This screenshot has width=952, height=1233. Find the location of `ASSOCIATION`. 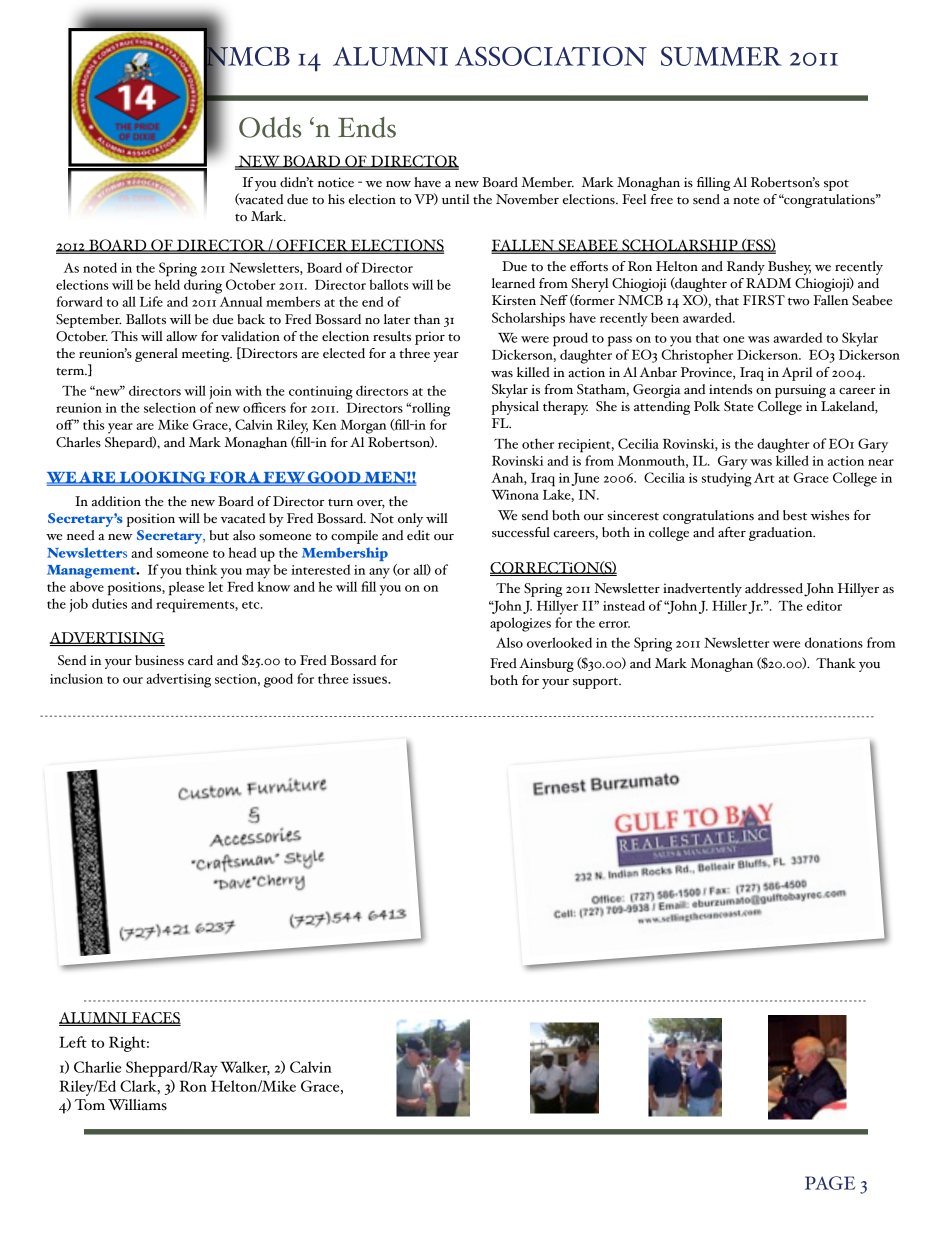

ASSOCIATION is located at coordinates (551, 56).
